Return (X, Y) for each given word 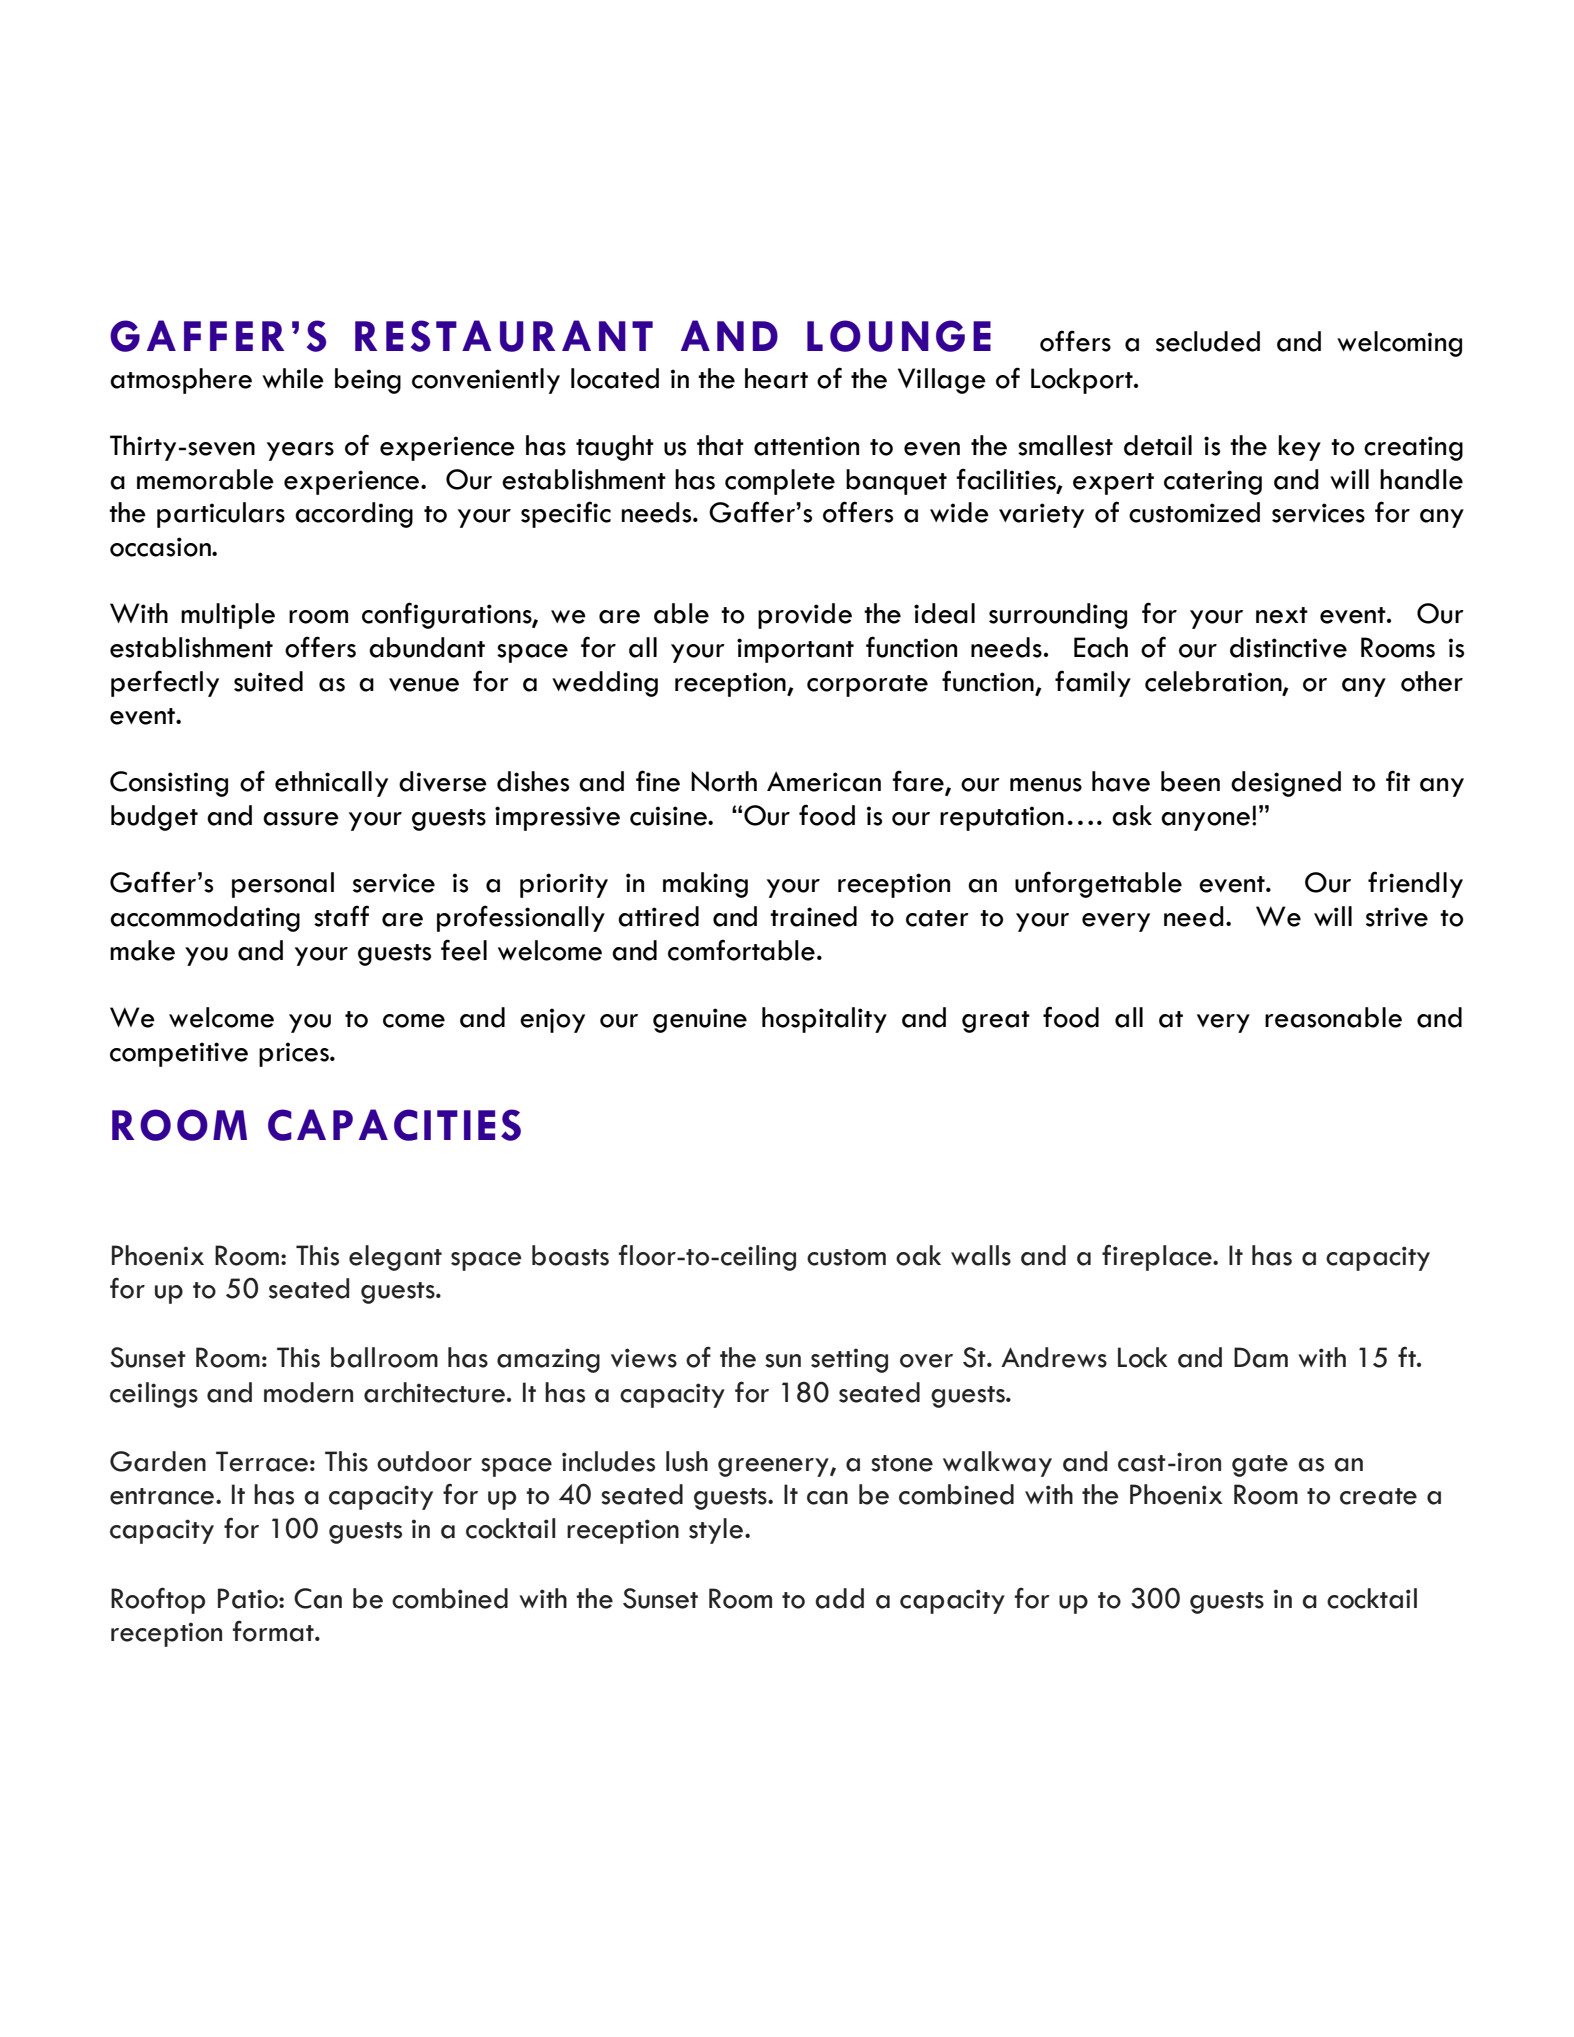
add (839, 1598)
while (293, 378)
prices (295, 1054)
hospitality (824, 1020)
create (1378, 1496)
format (274, 1631)
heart (776, 378)
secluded (1208, 341)
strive (1397, 917)
